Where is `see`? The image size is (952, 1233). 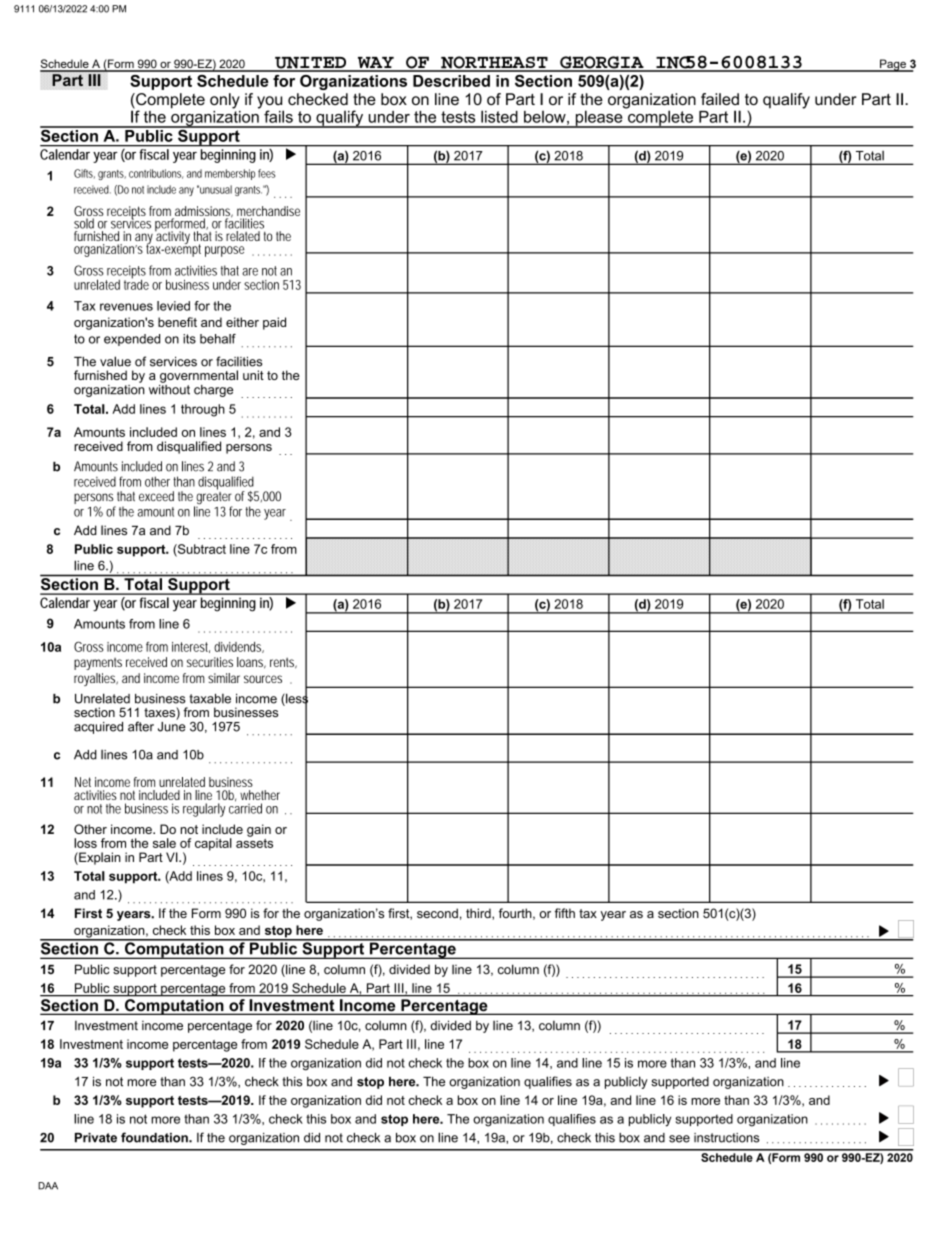 see is located at coordinates (679, 1139).
